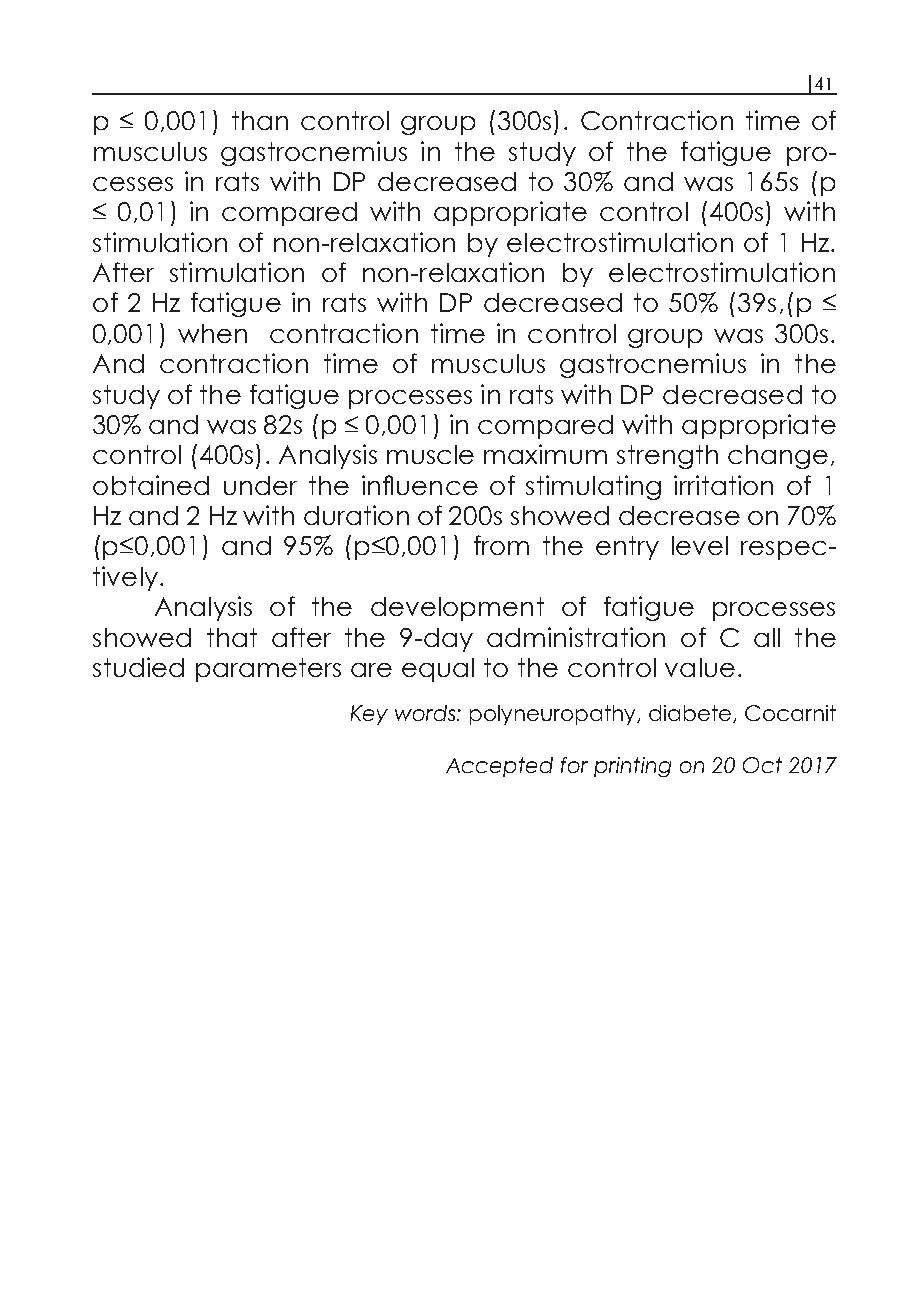 This screenshot has height=1316, width=922. I want to click on parameters, so click(268, 670).
